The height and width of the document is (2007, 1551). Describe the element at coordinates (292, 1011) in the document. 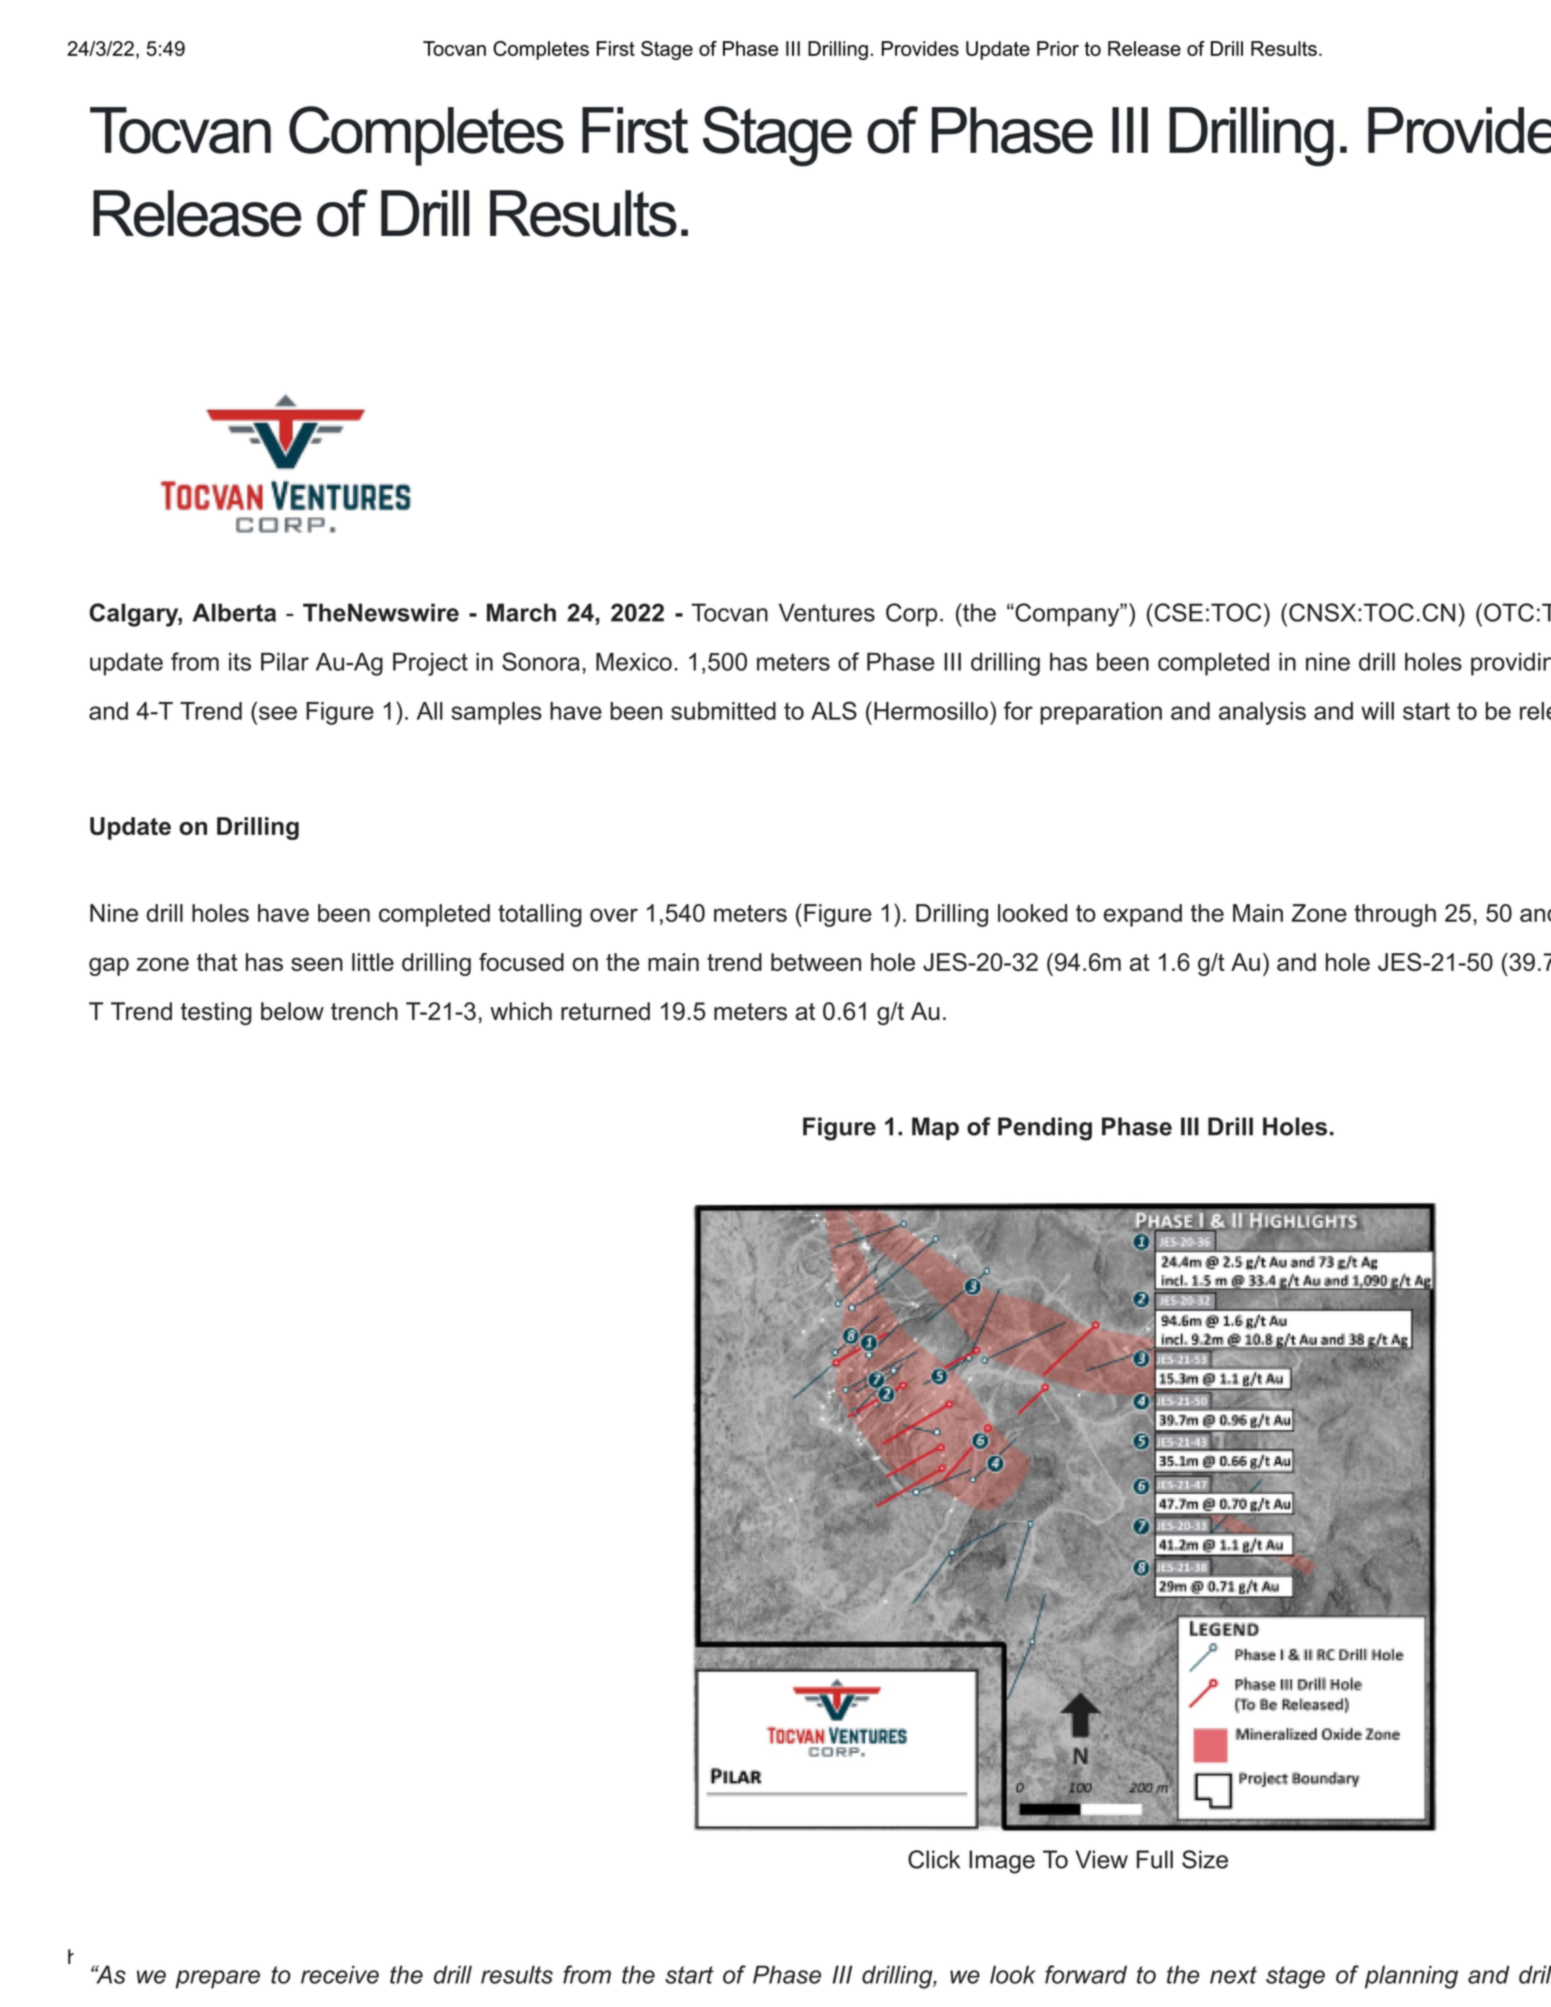

I see `below` at that location.
